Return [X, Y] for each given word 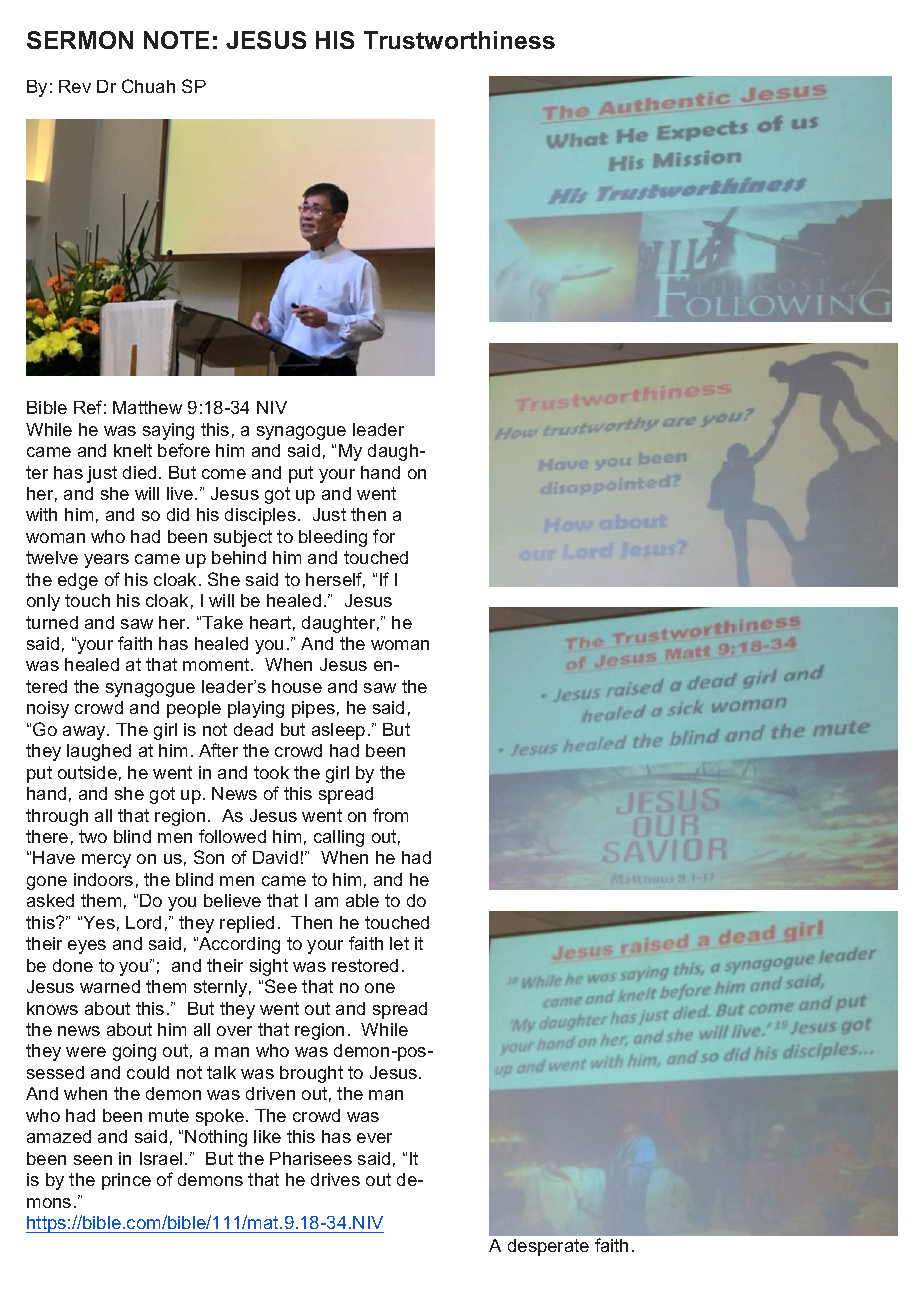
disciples [260, 516]
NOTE [176, 40]
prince [126, 1181]
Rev [75, 86]
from [390, 815]
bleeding [333, 538]
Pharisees [311, 1158]
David [275, 857]
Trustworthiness [459, 40]
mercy [106, 861]
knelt [133, 450]
